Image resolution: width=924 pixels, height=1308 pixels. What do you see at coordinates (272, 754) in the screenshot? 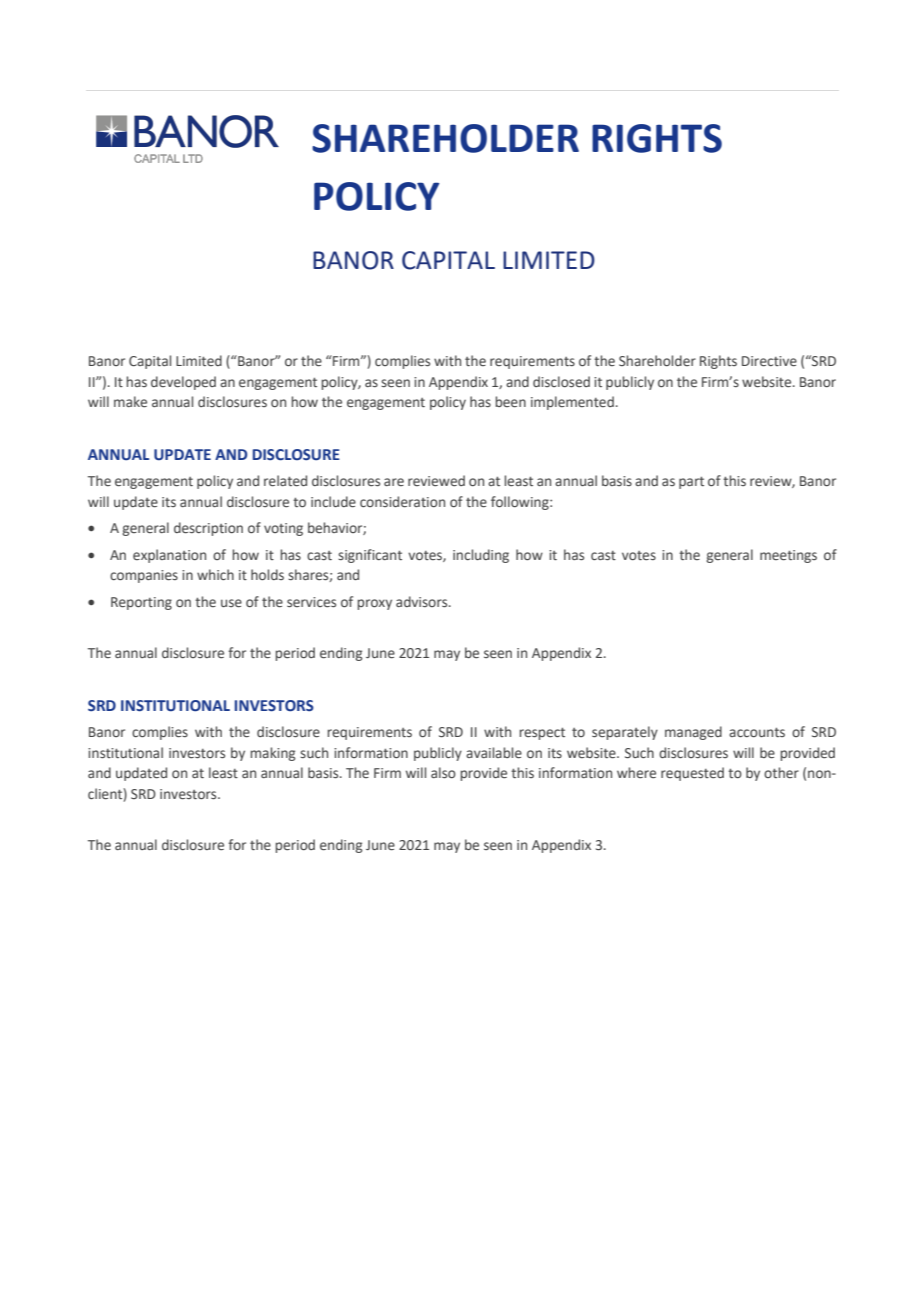
I see `making` at bounding box center [272, 754].
